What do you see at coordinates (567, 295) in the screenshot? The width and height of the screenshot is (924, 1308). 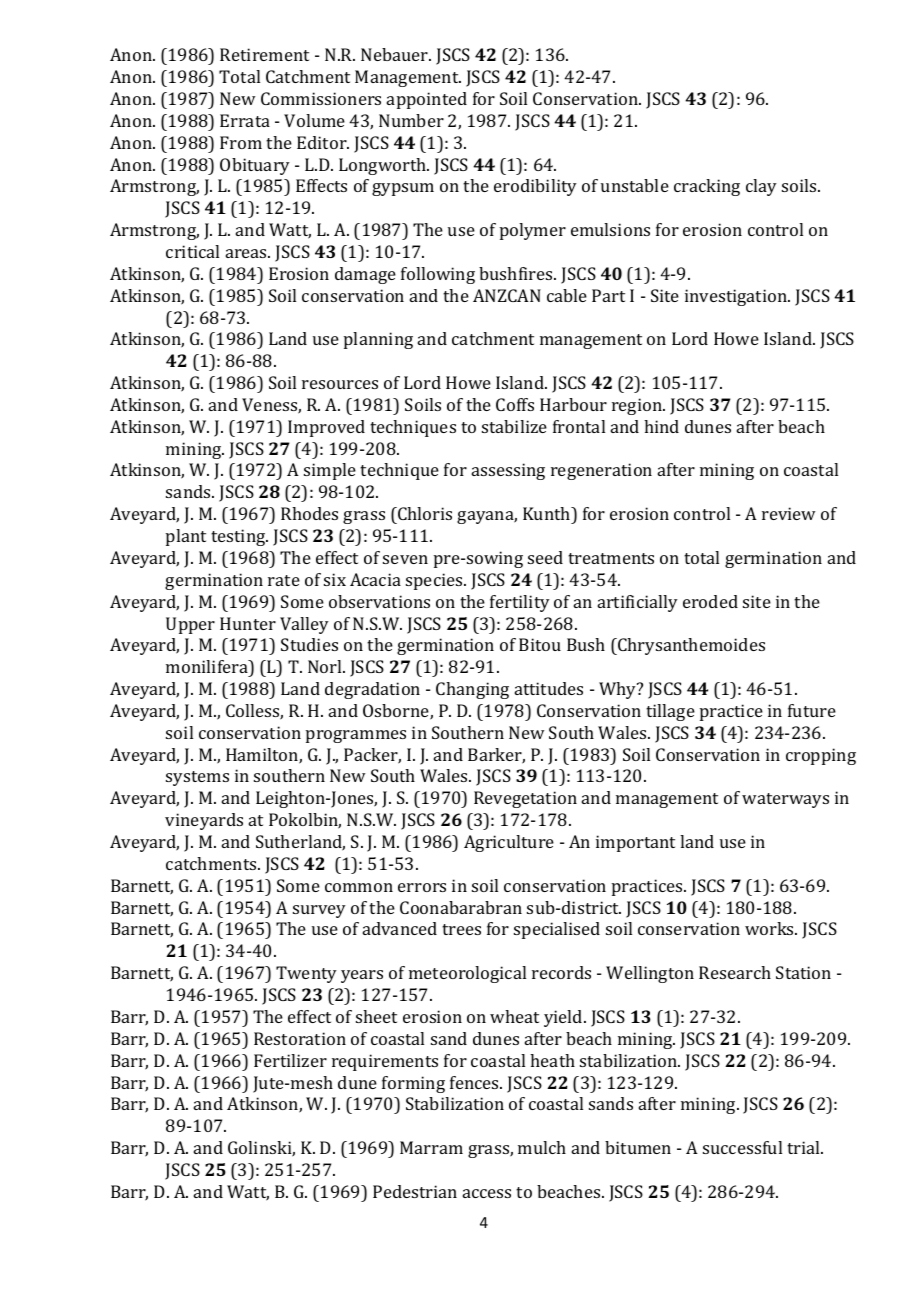 I see `cable` at bounding box center [567, 295].
